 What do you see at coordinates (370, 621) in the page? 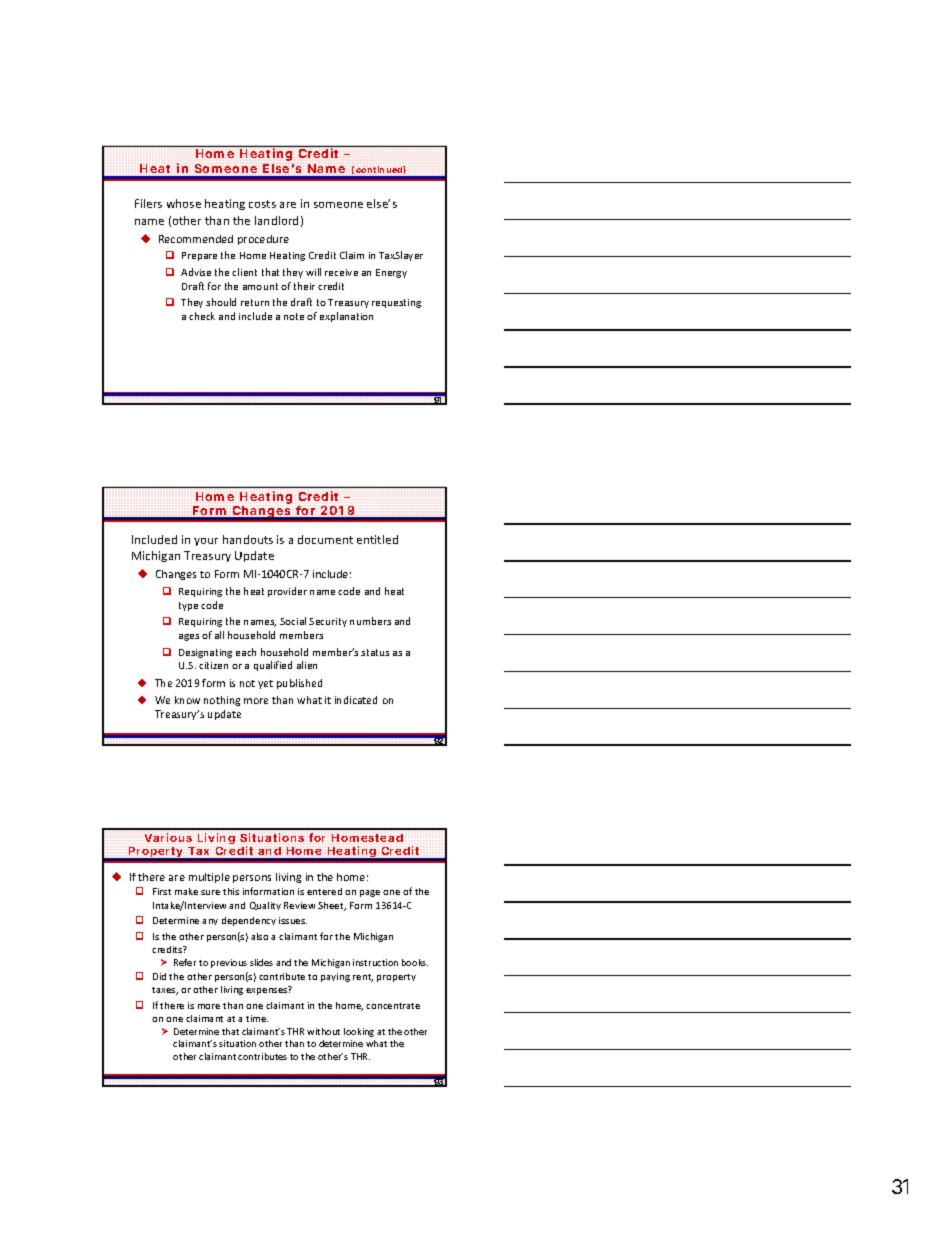
I see `numbers` at bounding box center [370, 621].
